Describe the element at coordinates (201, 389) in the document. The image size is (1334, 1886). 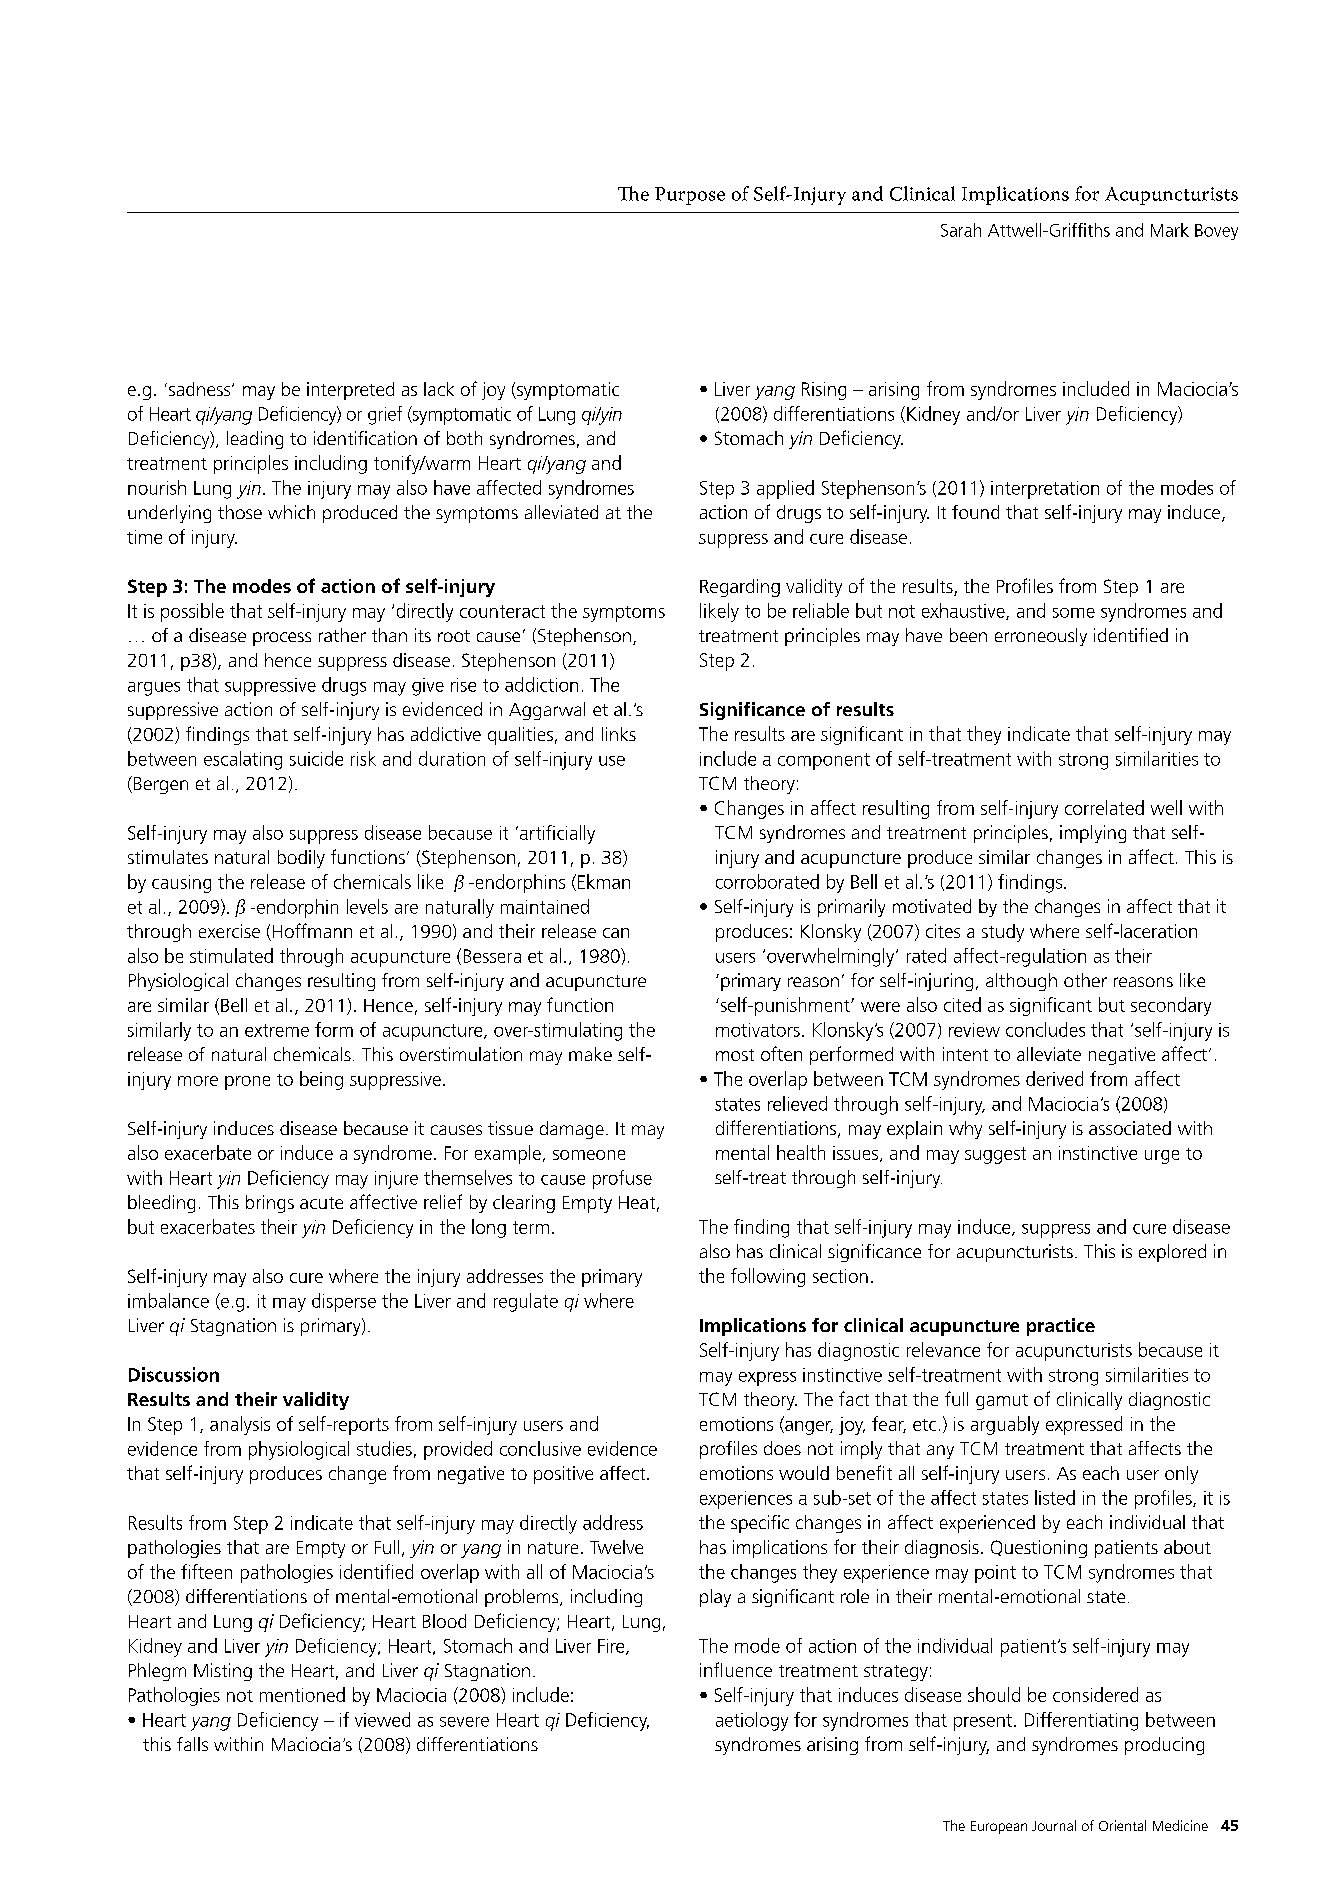
I see `sadness` at that location.
